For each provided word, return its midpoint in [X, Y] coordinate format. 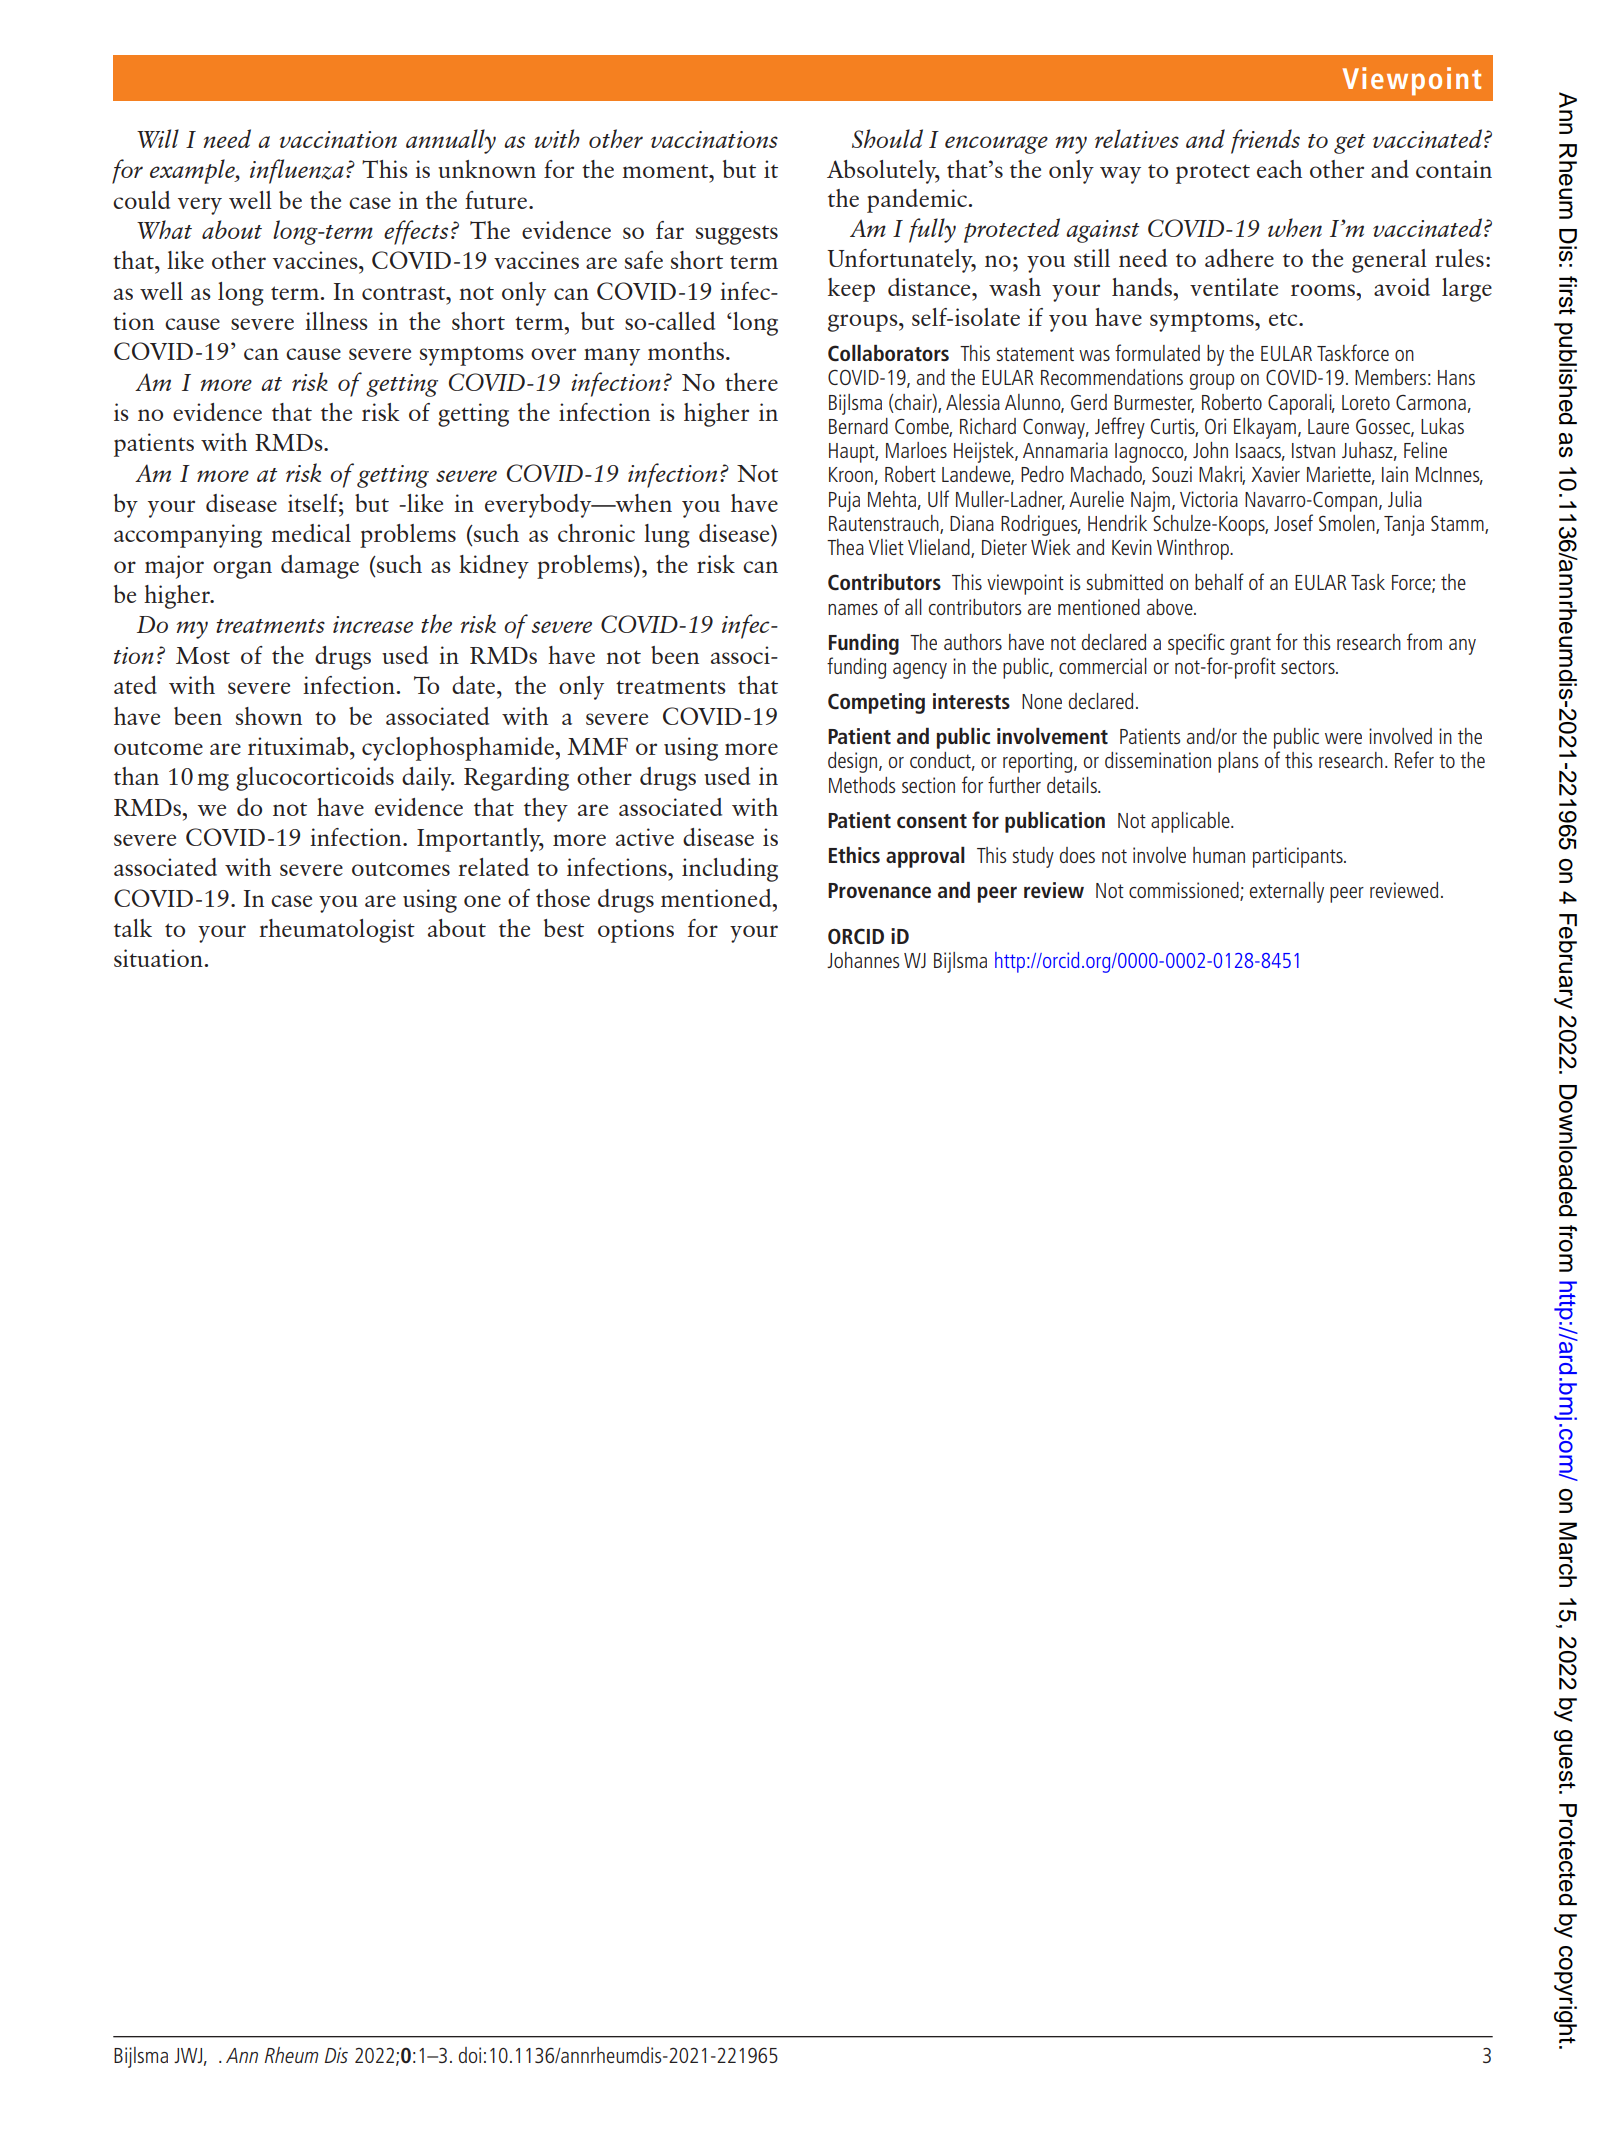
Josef [1293, 522]
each [1279, 169]
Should [887, 138]
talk [133, 928]
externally [1287, 892]
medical [311, 533]
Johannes [863, 960]
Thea [845, 547]
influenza [297, 171]
